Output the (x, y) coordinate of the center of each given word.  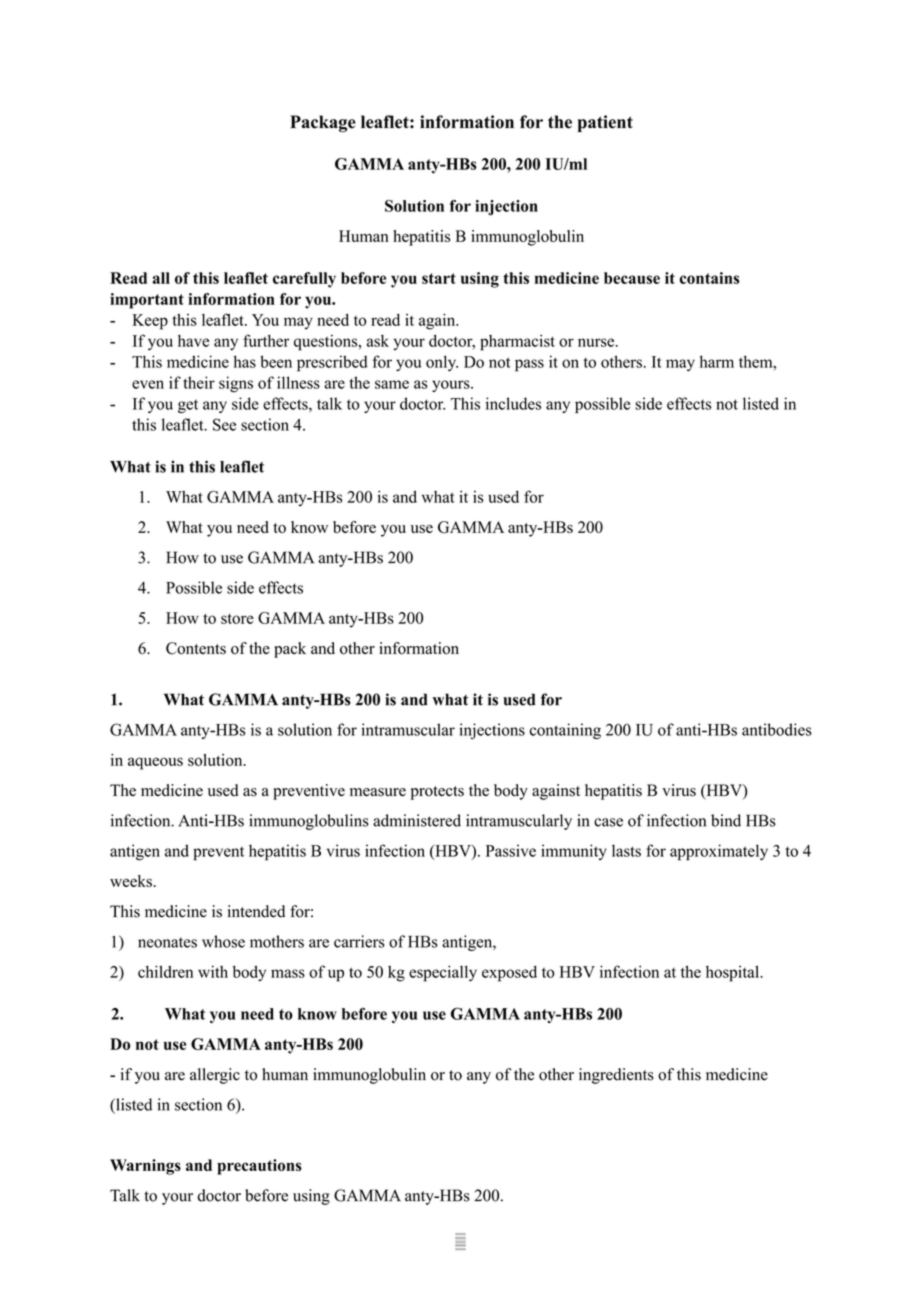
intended (256, 911)
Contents (196, 648)
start (439, 278)
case (608, 822)
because (632, 278)
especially (443, 973)
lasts (626, 850)
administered (417, 820)
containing (565, 731)
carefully (304, 280)
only (442, 363)
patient (605, 123)
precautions (259, 1167)
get (188, 406)
